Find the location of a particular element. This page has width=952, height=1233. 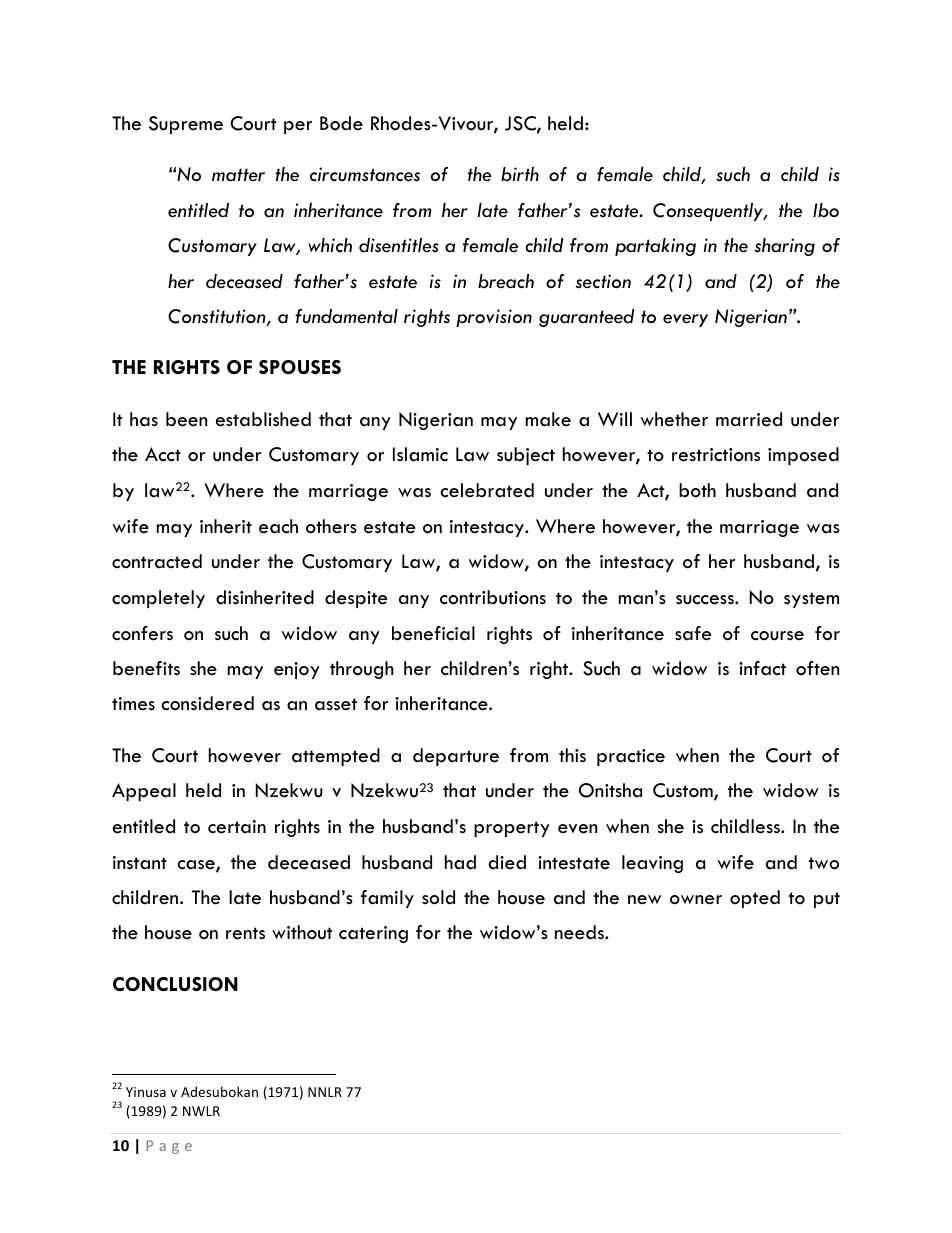

considered is located at coordinates (207, 703).
